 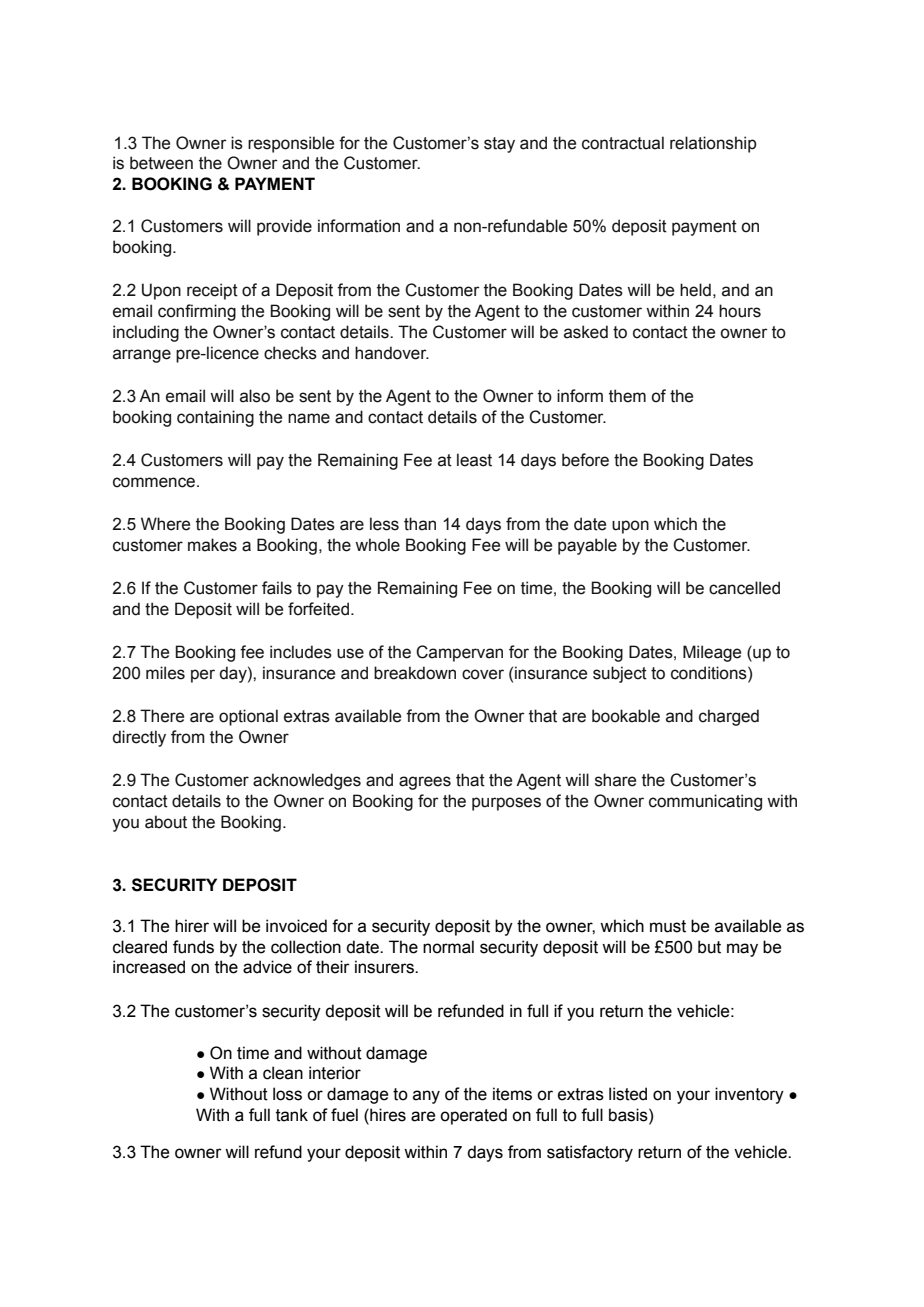 What do you see at coordinates (585, 460) in the screenshot?
I see `before` at bounding box center [585, 460].
